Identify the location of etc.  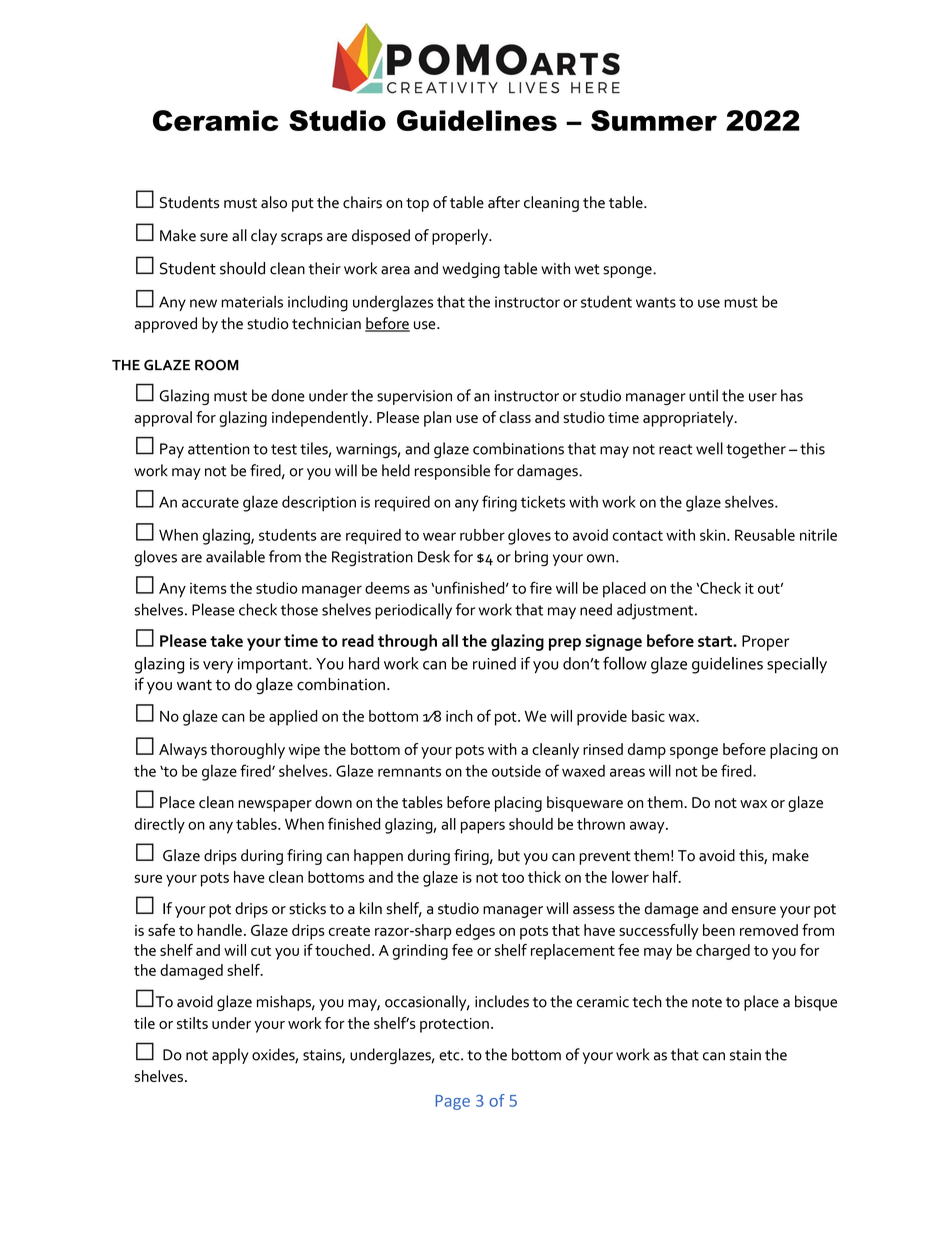
(450, 1055).
